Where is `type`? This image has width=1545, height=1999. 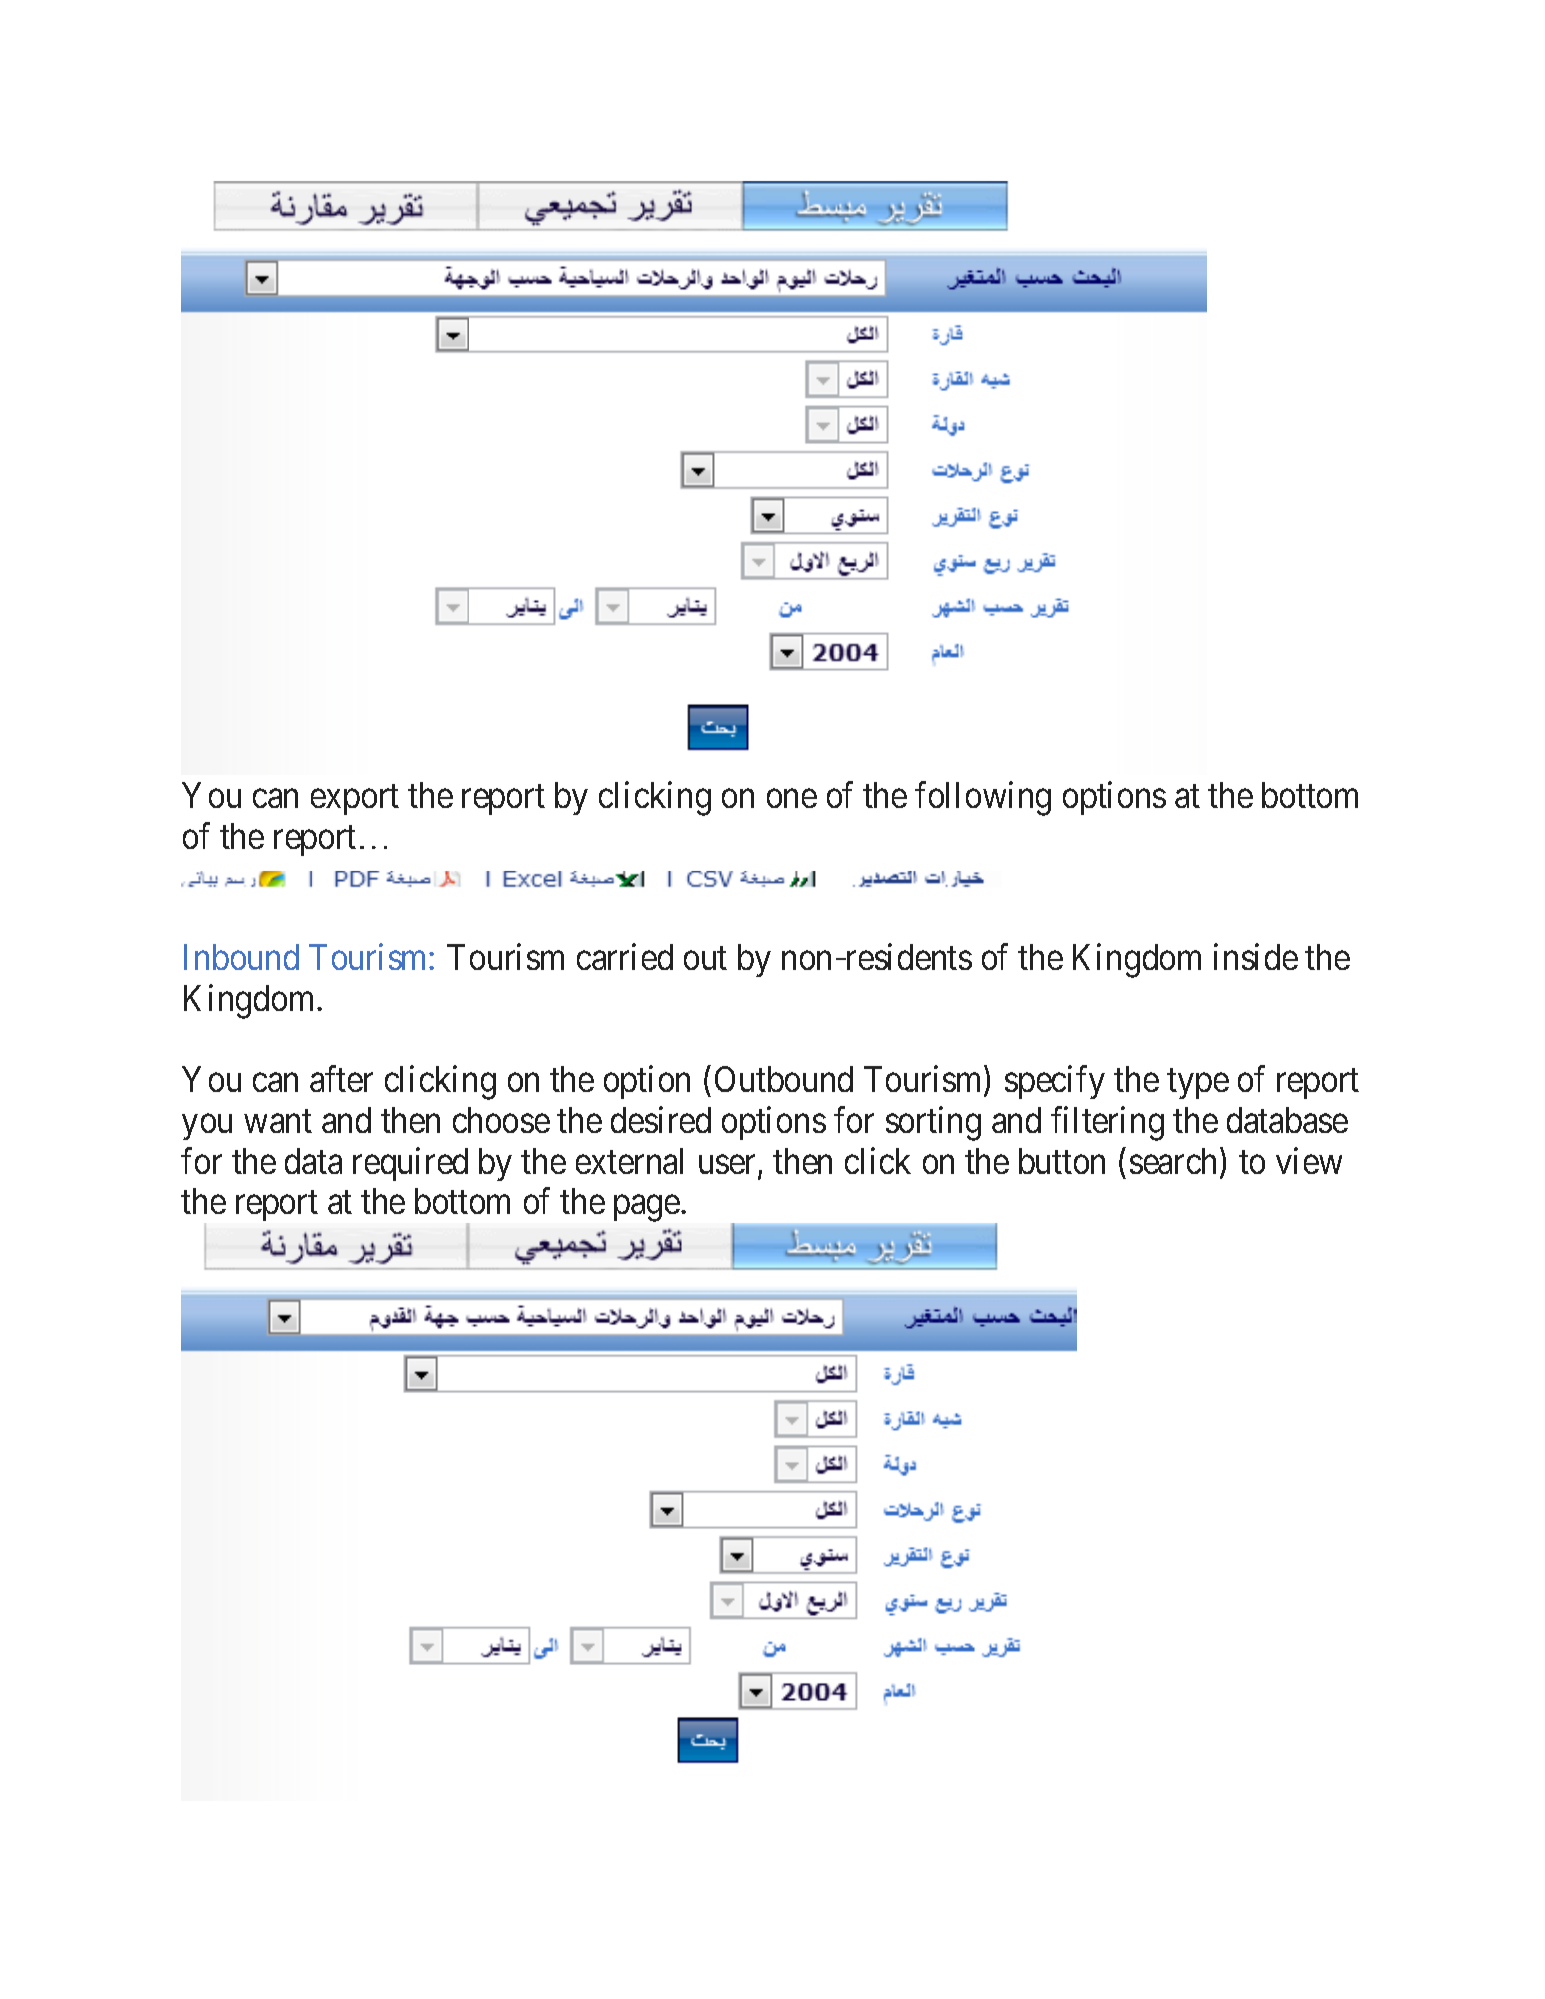
type is located at coordinates (1198, 1084).
